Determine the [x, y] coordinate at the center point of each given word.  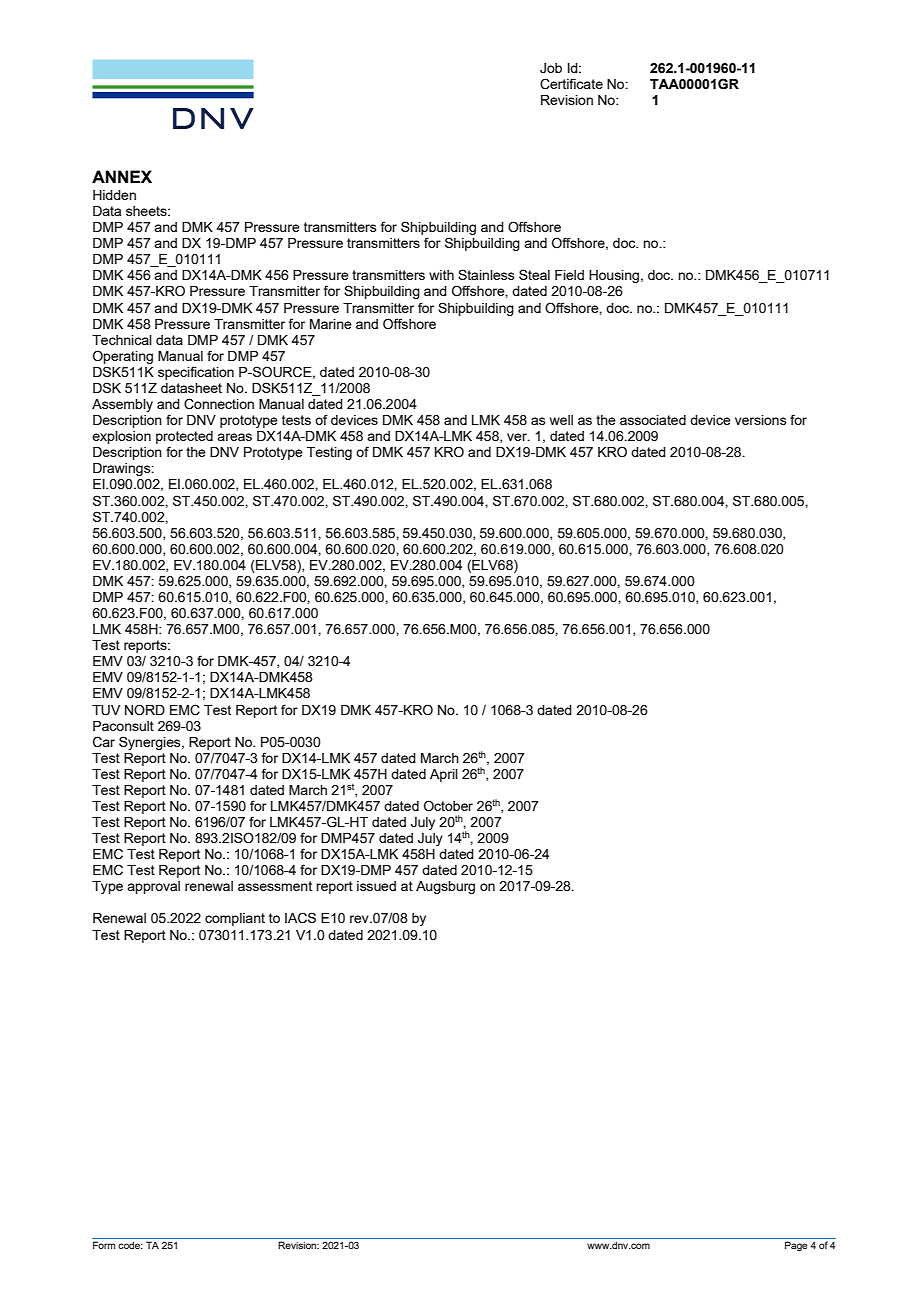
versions [760, 420]
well [561, 420]
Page [796, 1246]
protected [184, 437]
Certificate [571, 84]
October [448, 806]
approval [153, 887]
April [444, 775]
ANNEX [122, 176]
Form [104, 1245]
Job [551, 68]
